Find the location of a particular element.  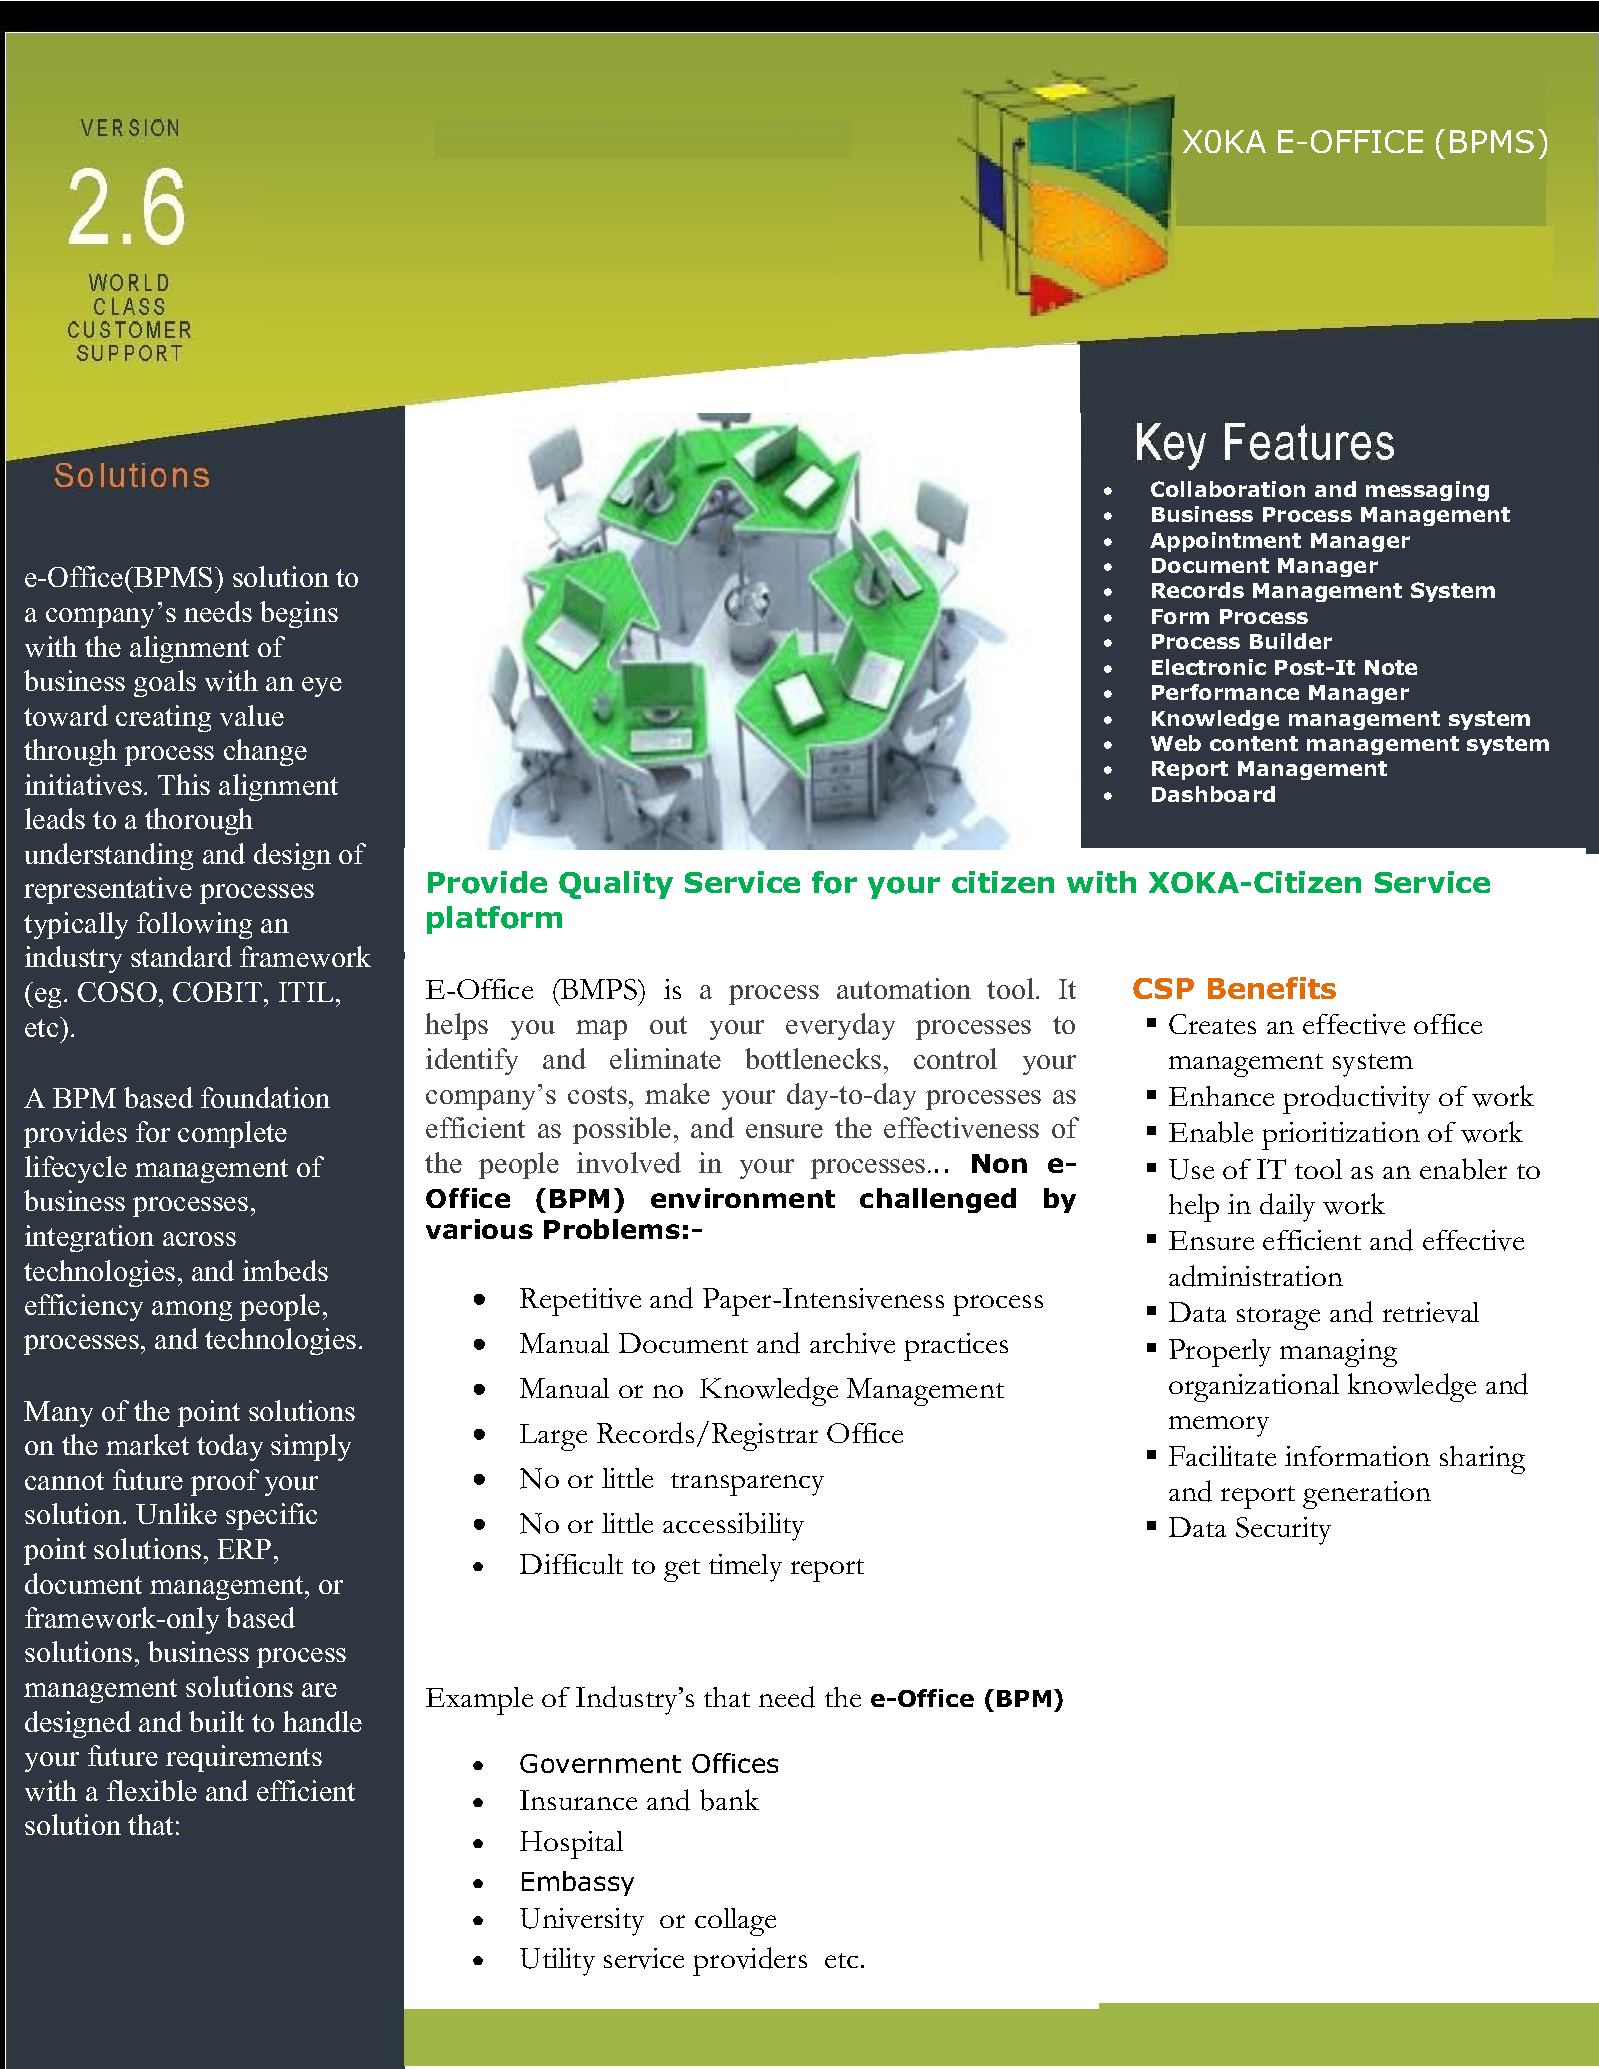

Collaboration is located at coordinates (1228, 489).
